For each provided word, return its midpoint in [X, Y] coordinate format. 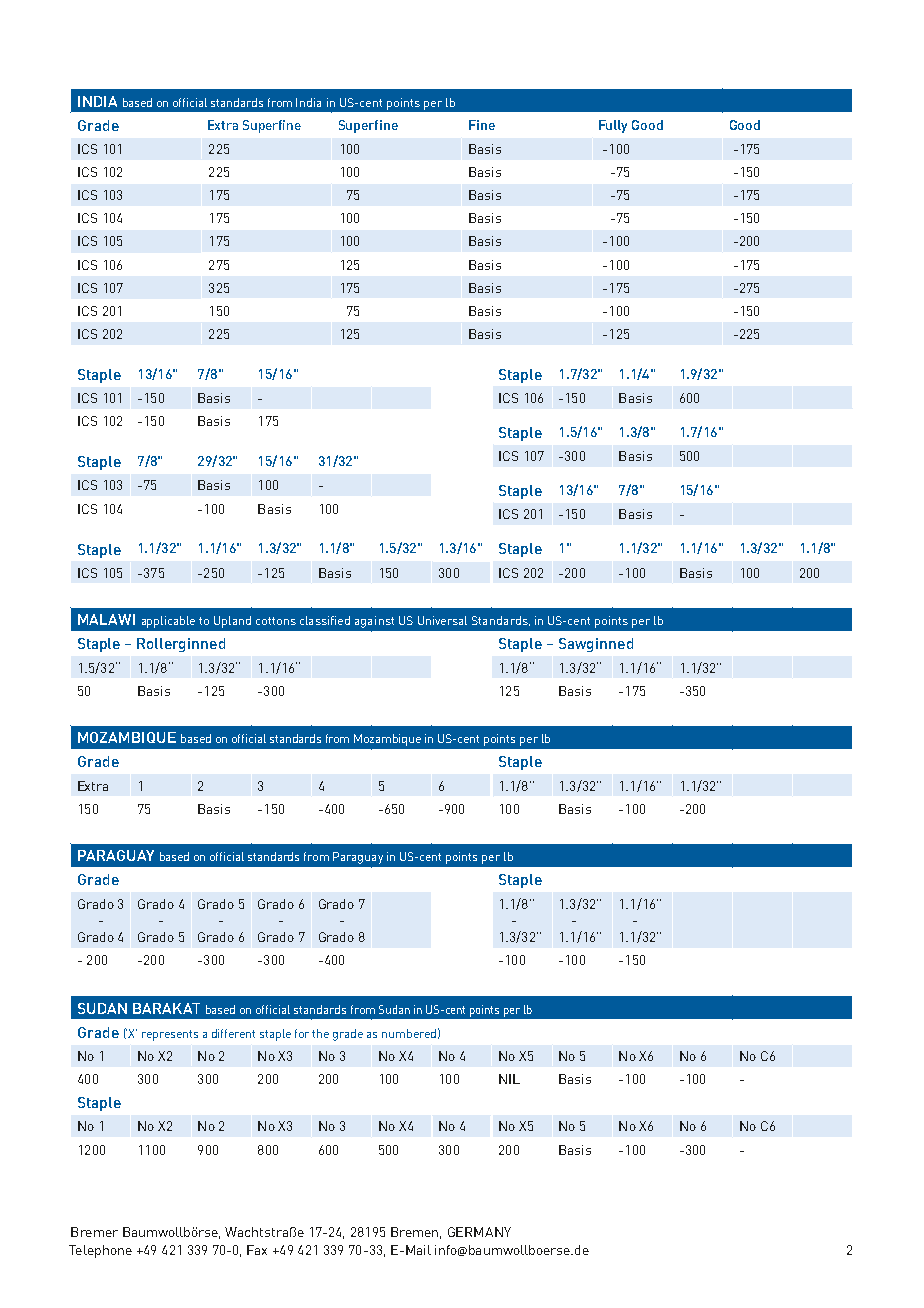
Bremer [94, 1232]
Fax [257, 1250]
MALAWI [106, 619]
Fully [613, 126]
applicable [168, 622]
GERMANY [479, 1232]
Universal [442, 620]
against [374, 622]
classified [325, 620]
